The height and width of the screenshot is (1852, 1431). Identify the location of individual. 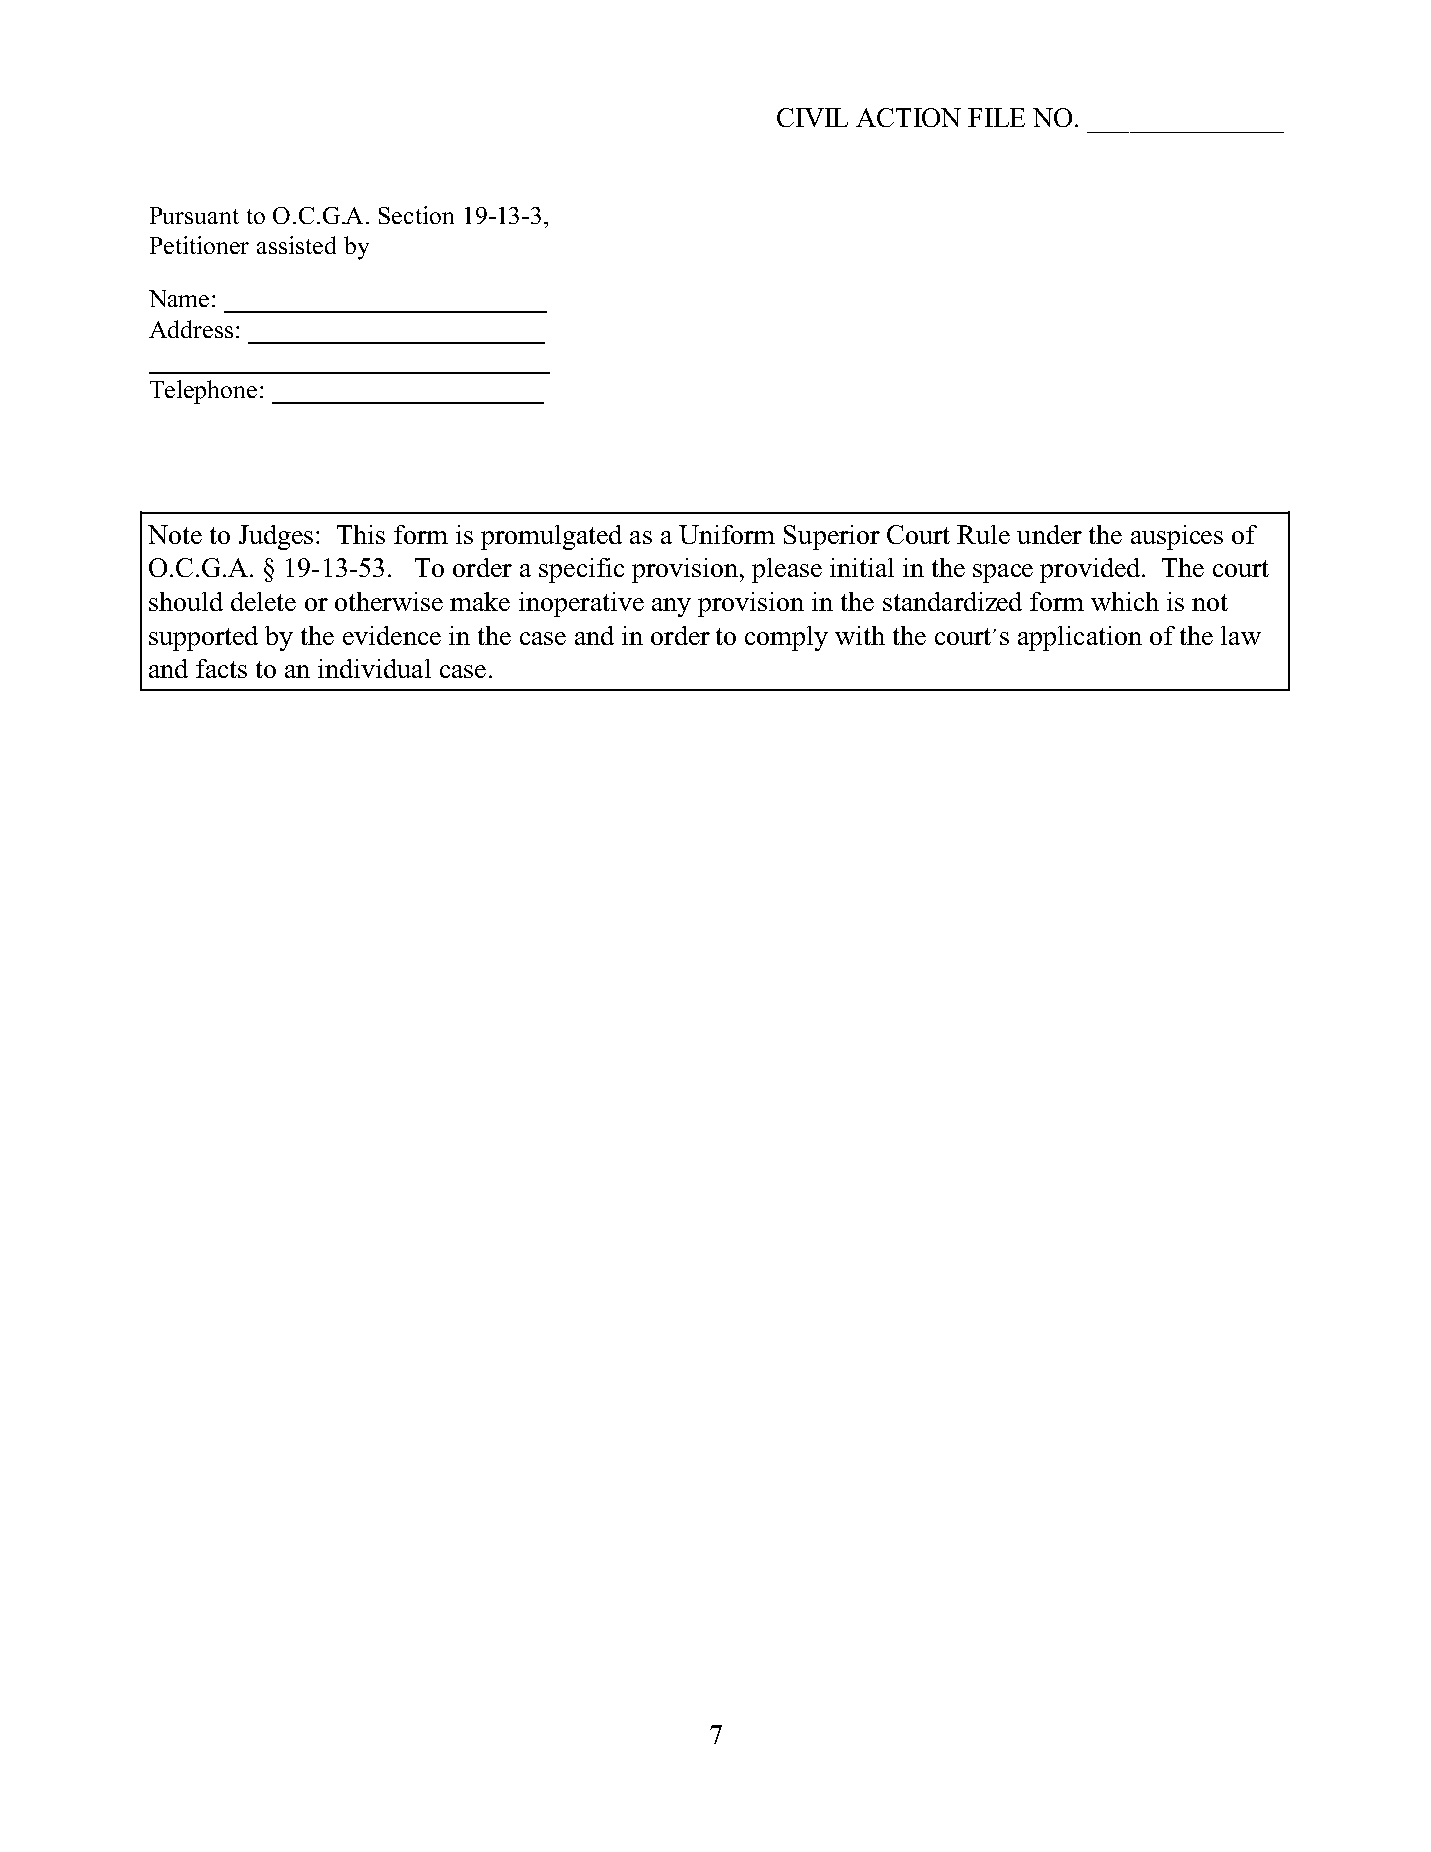
(374, 668).
